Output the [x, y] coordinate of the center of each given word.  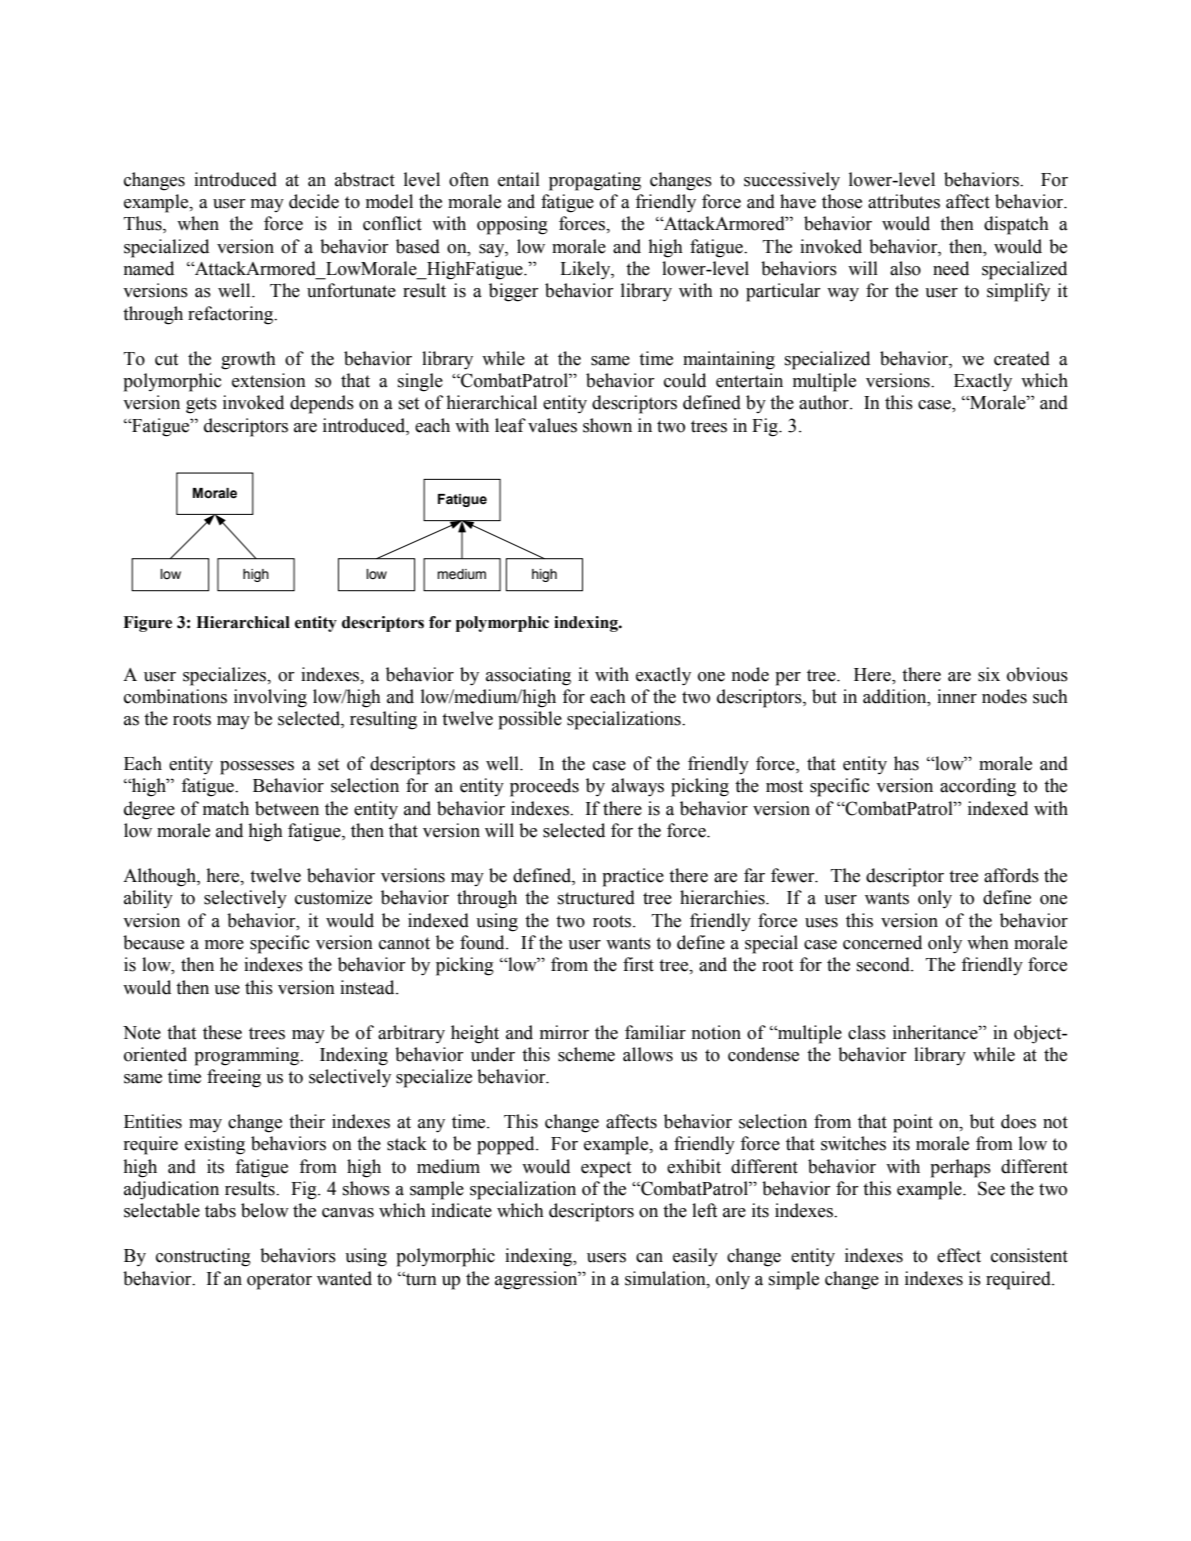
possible [530, 720]
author [825, 402]
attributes [904, 201]
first [638, 964]
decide [314, 201]
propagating [595, 181]
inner [957, 696]
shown [607, 425]
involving [270, 698]
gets [201, 405]
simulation [666, 1278]
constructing [203, 1257]
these [222, 1032]
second [884, 964]
